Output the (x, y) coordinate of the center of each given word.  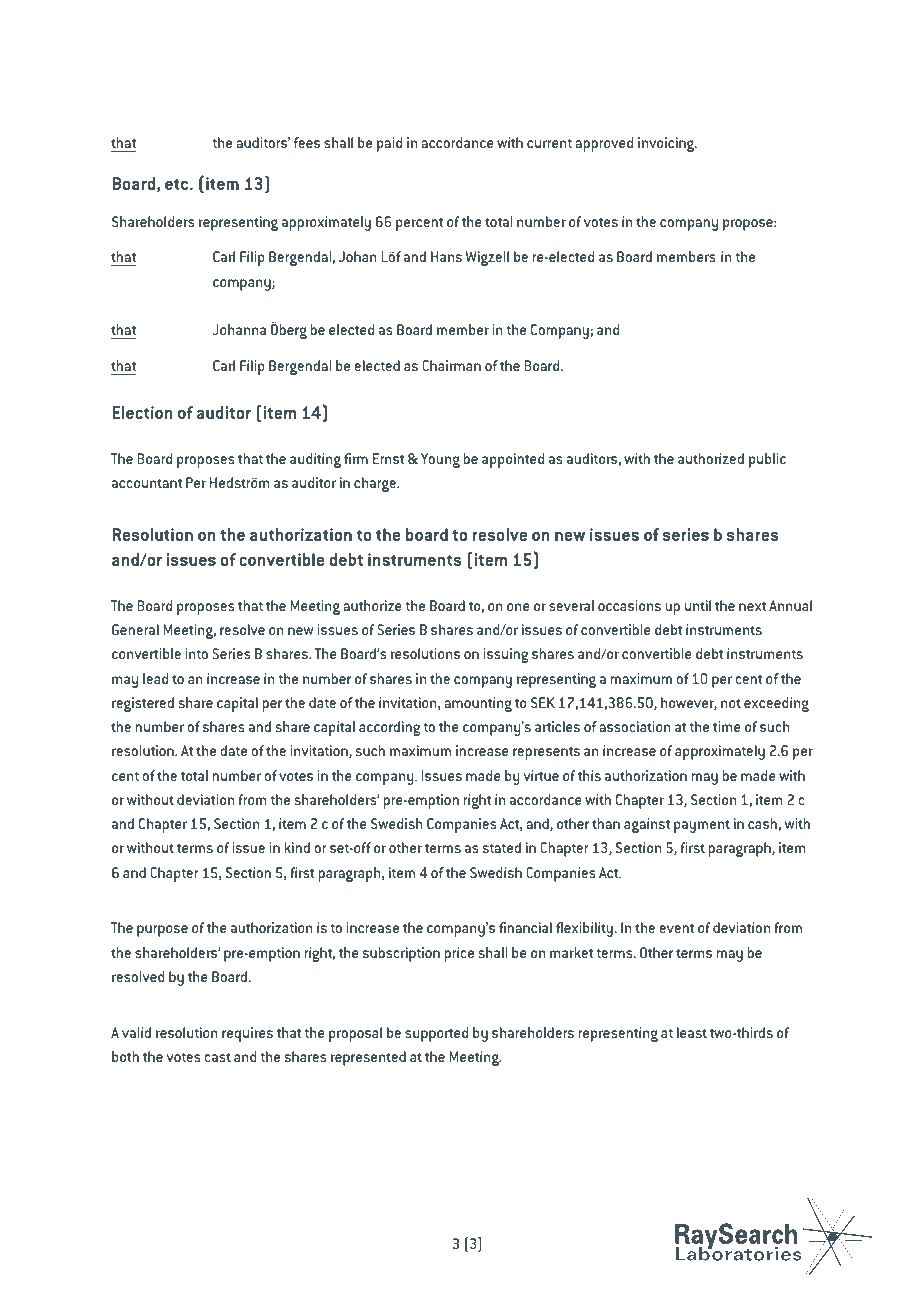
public (767, 460)
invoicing (667, 144)
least (692, 1032)
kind (297, 847)
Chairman (451, 365)
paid (389, 144)
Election (142, 412)
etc (178, 184)
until (698, 605)
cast (218, 1057)
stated (502, 847)
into (197, 653)
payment (702, 826)
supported (436, 1034)
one (518, 607)
